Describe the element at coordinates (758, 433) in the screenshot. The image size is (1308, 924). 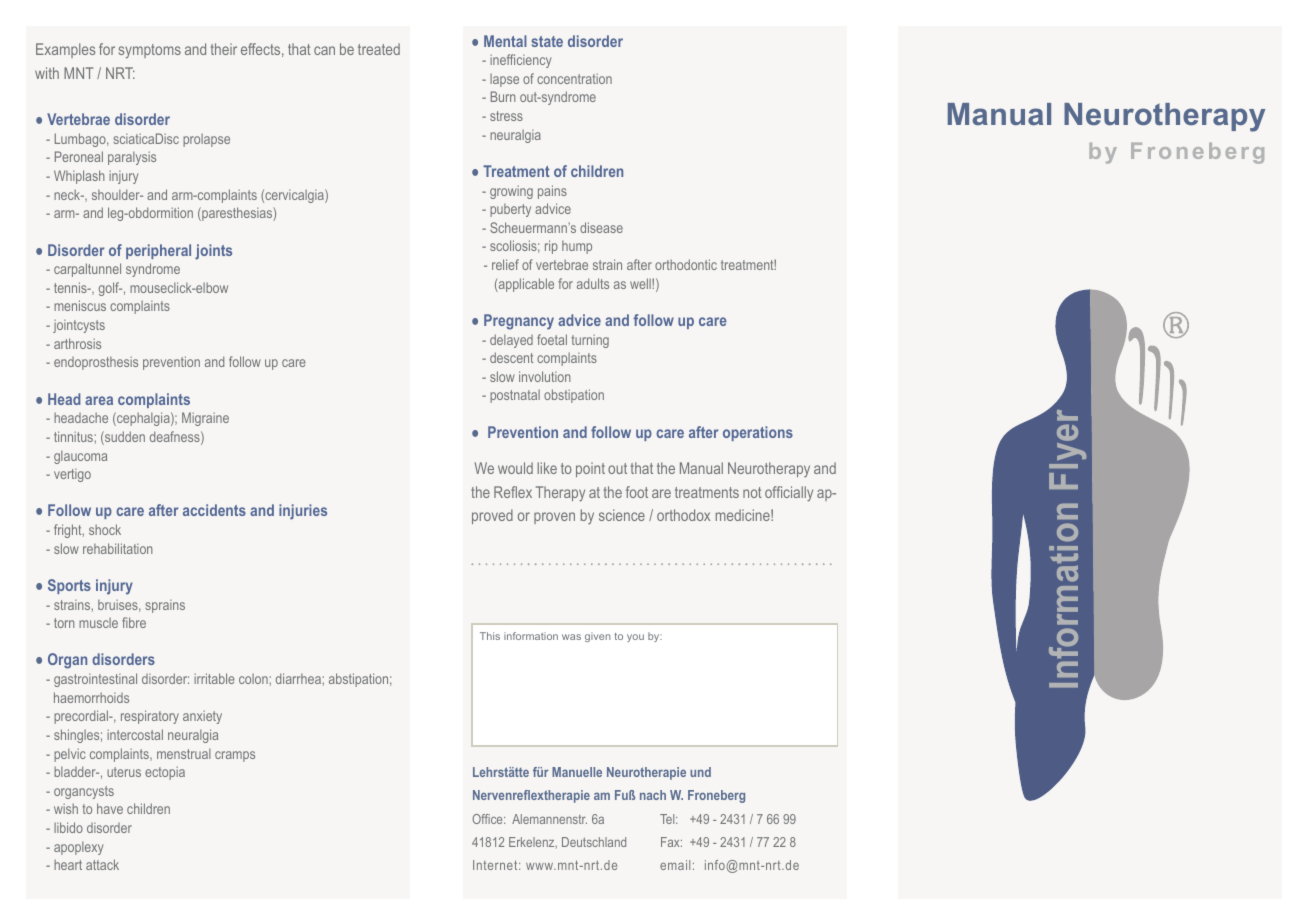
I see `operations` at that location.
